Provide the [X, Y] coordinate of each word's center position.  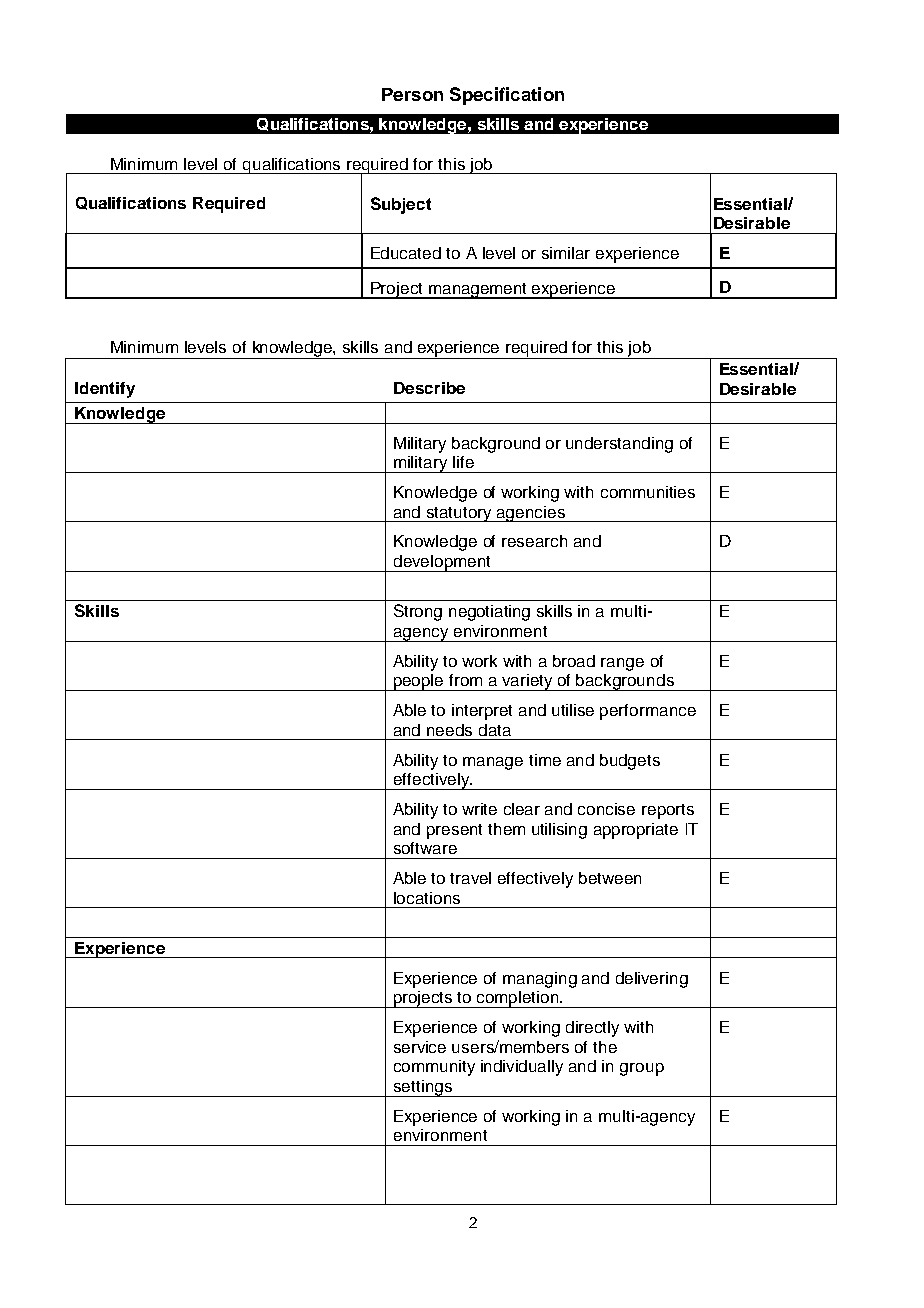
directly [592, 1029]
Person [412, 94]
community [434, 1068]
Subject [401, 205]
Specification [507, 96]
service [420, 1047]
